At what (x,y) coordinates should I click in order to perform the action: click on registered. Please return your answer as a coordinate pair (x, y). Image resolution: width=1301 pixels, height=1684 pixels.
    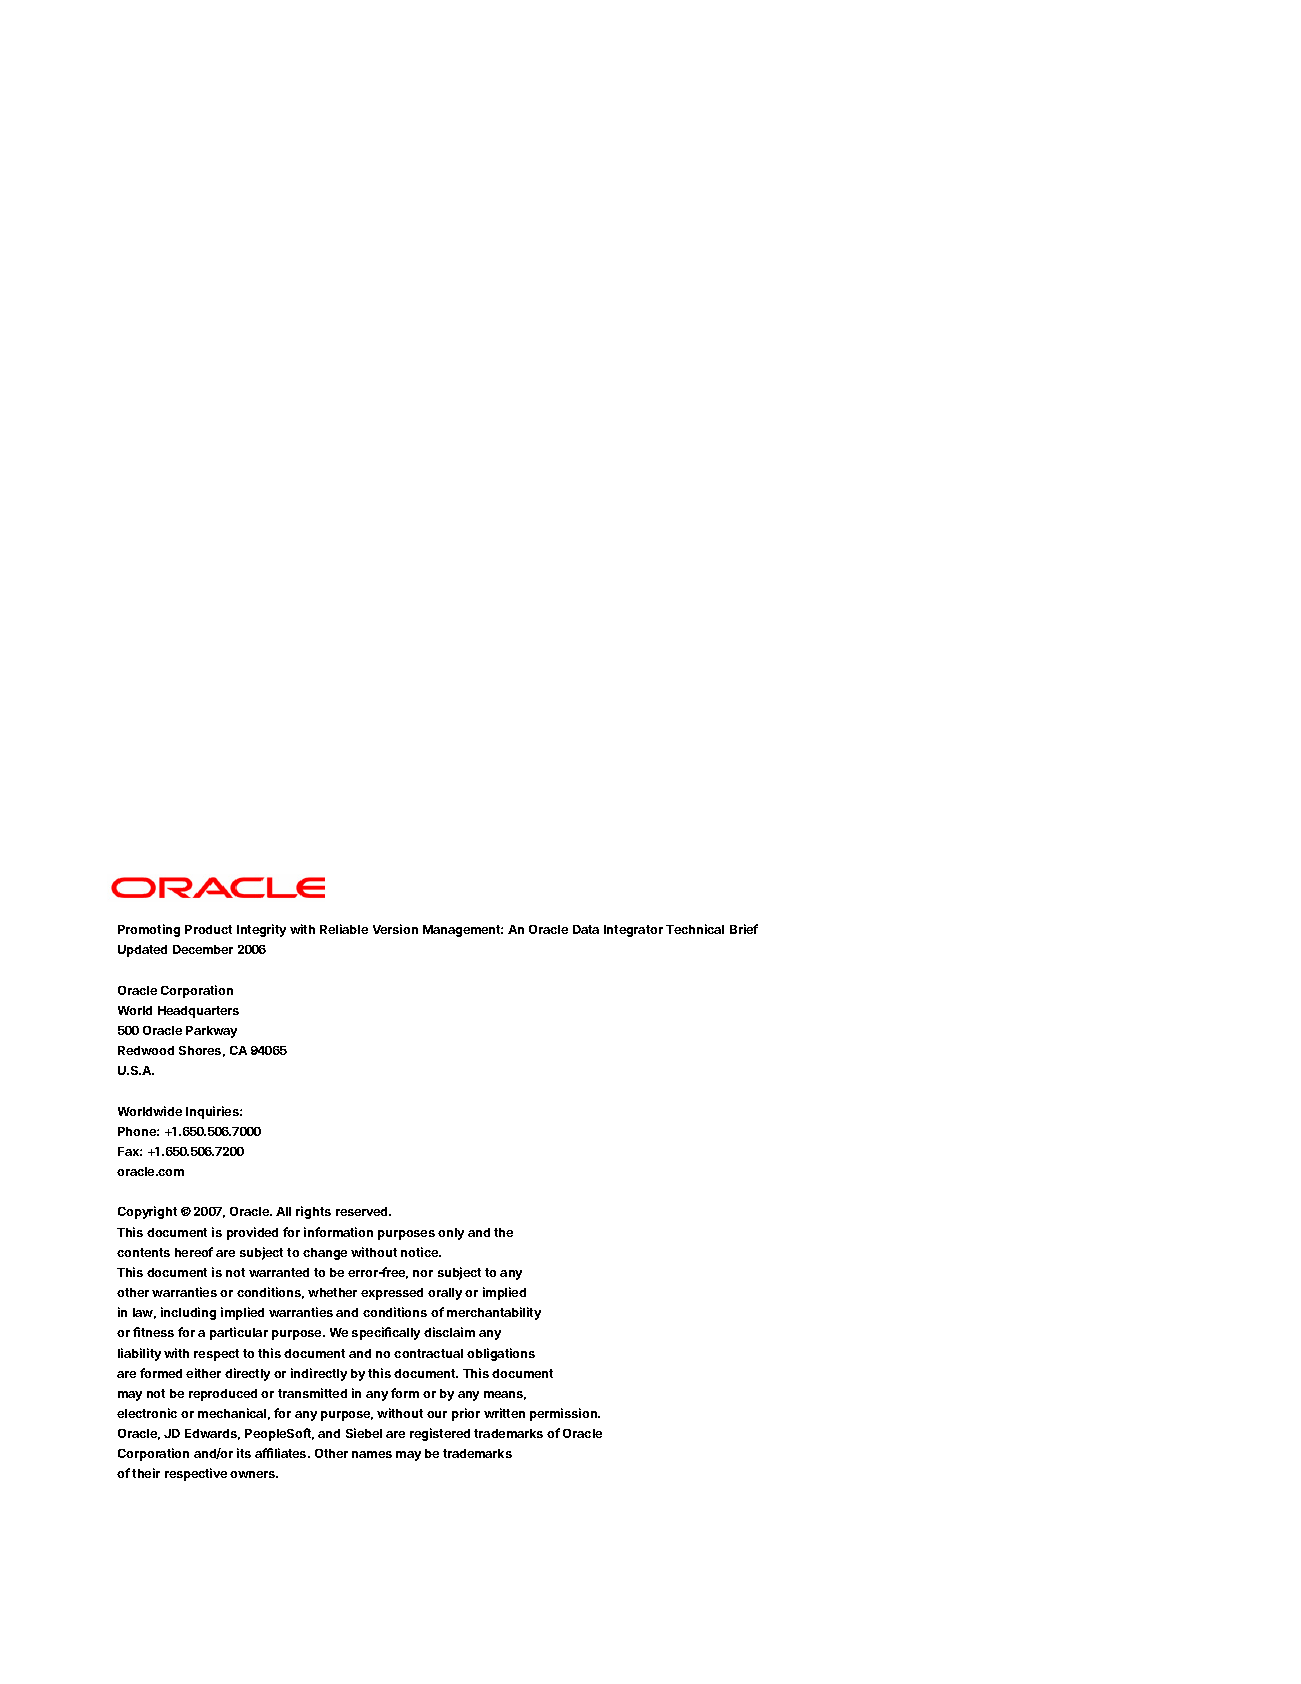
    Looking at the image, I should click on (440, 1434).
